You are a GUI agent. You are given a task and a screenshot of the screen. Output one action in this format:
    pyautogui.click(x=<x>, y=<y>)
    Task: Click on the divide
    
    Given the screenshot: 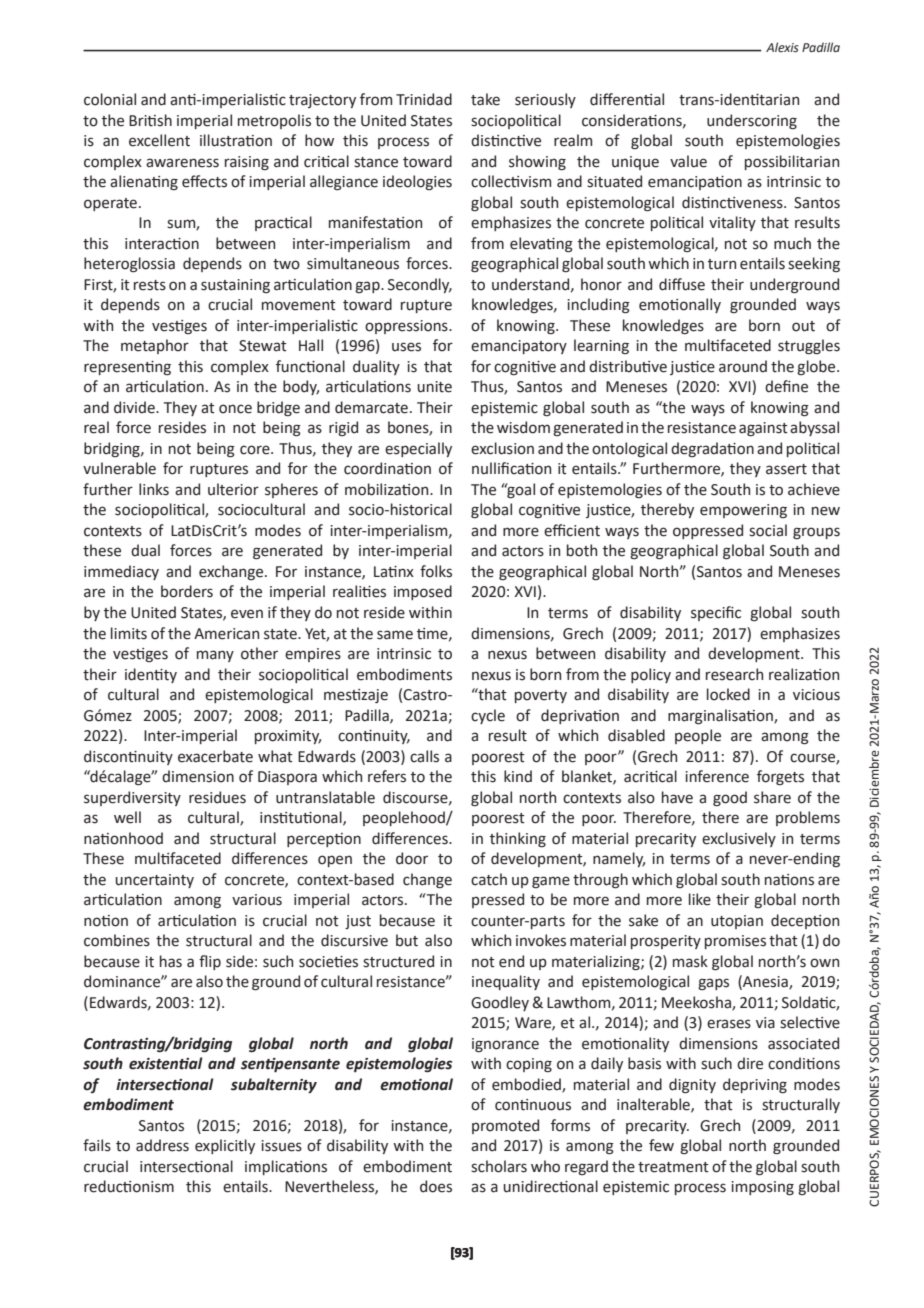 What is the action you would take?
    pyautogui.click(x=135, y=407)
